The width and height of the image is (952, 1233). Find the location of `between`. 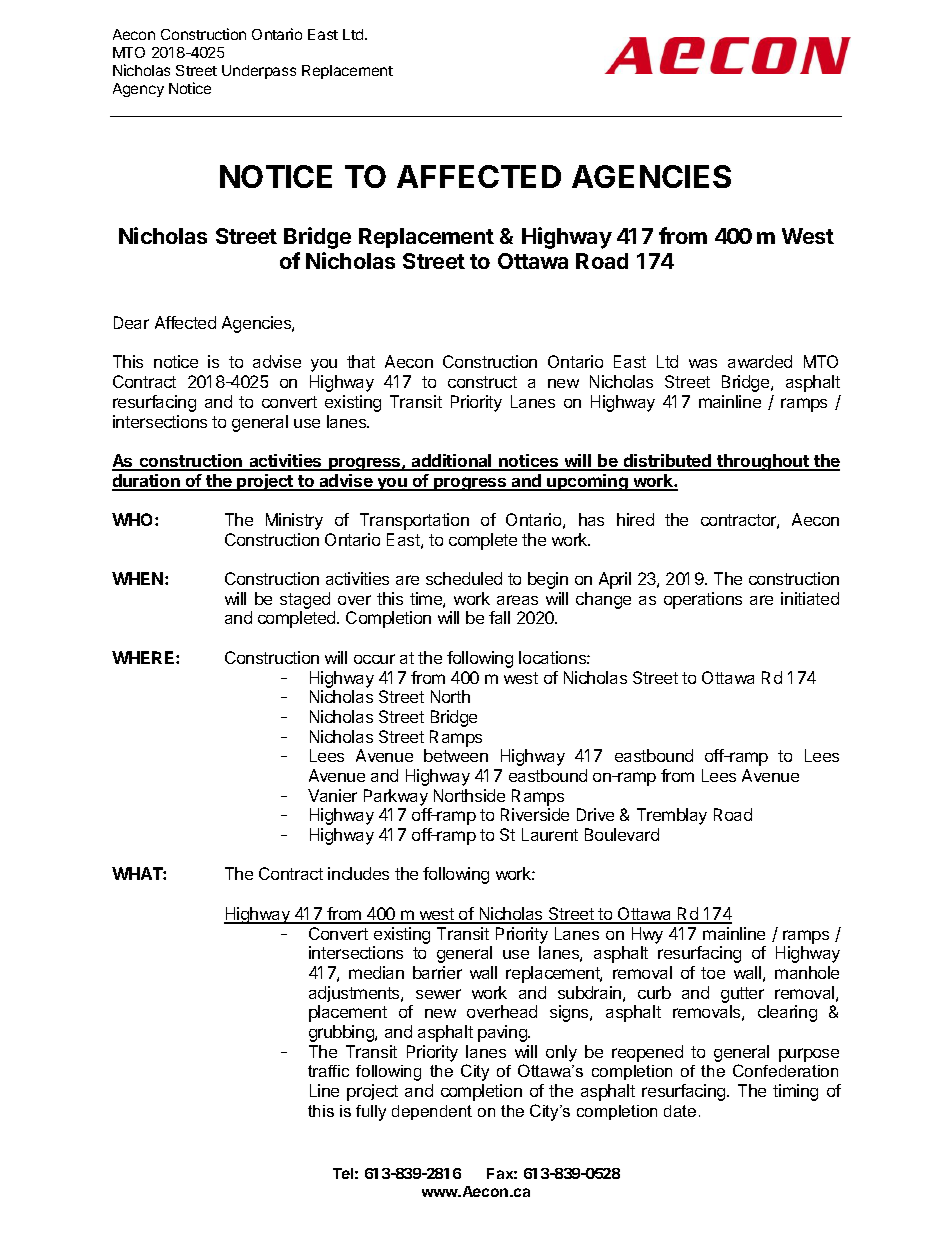

between is located at coordinates (456, 755).
